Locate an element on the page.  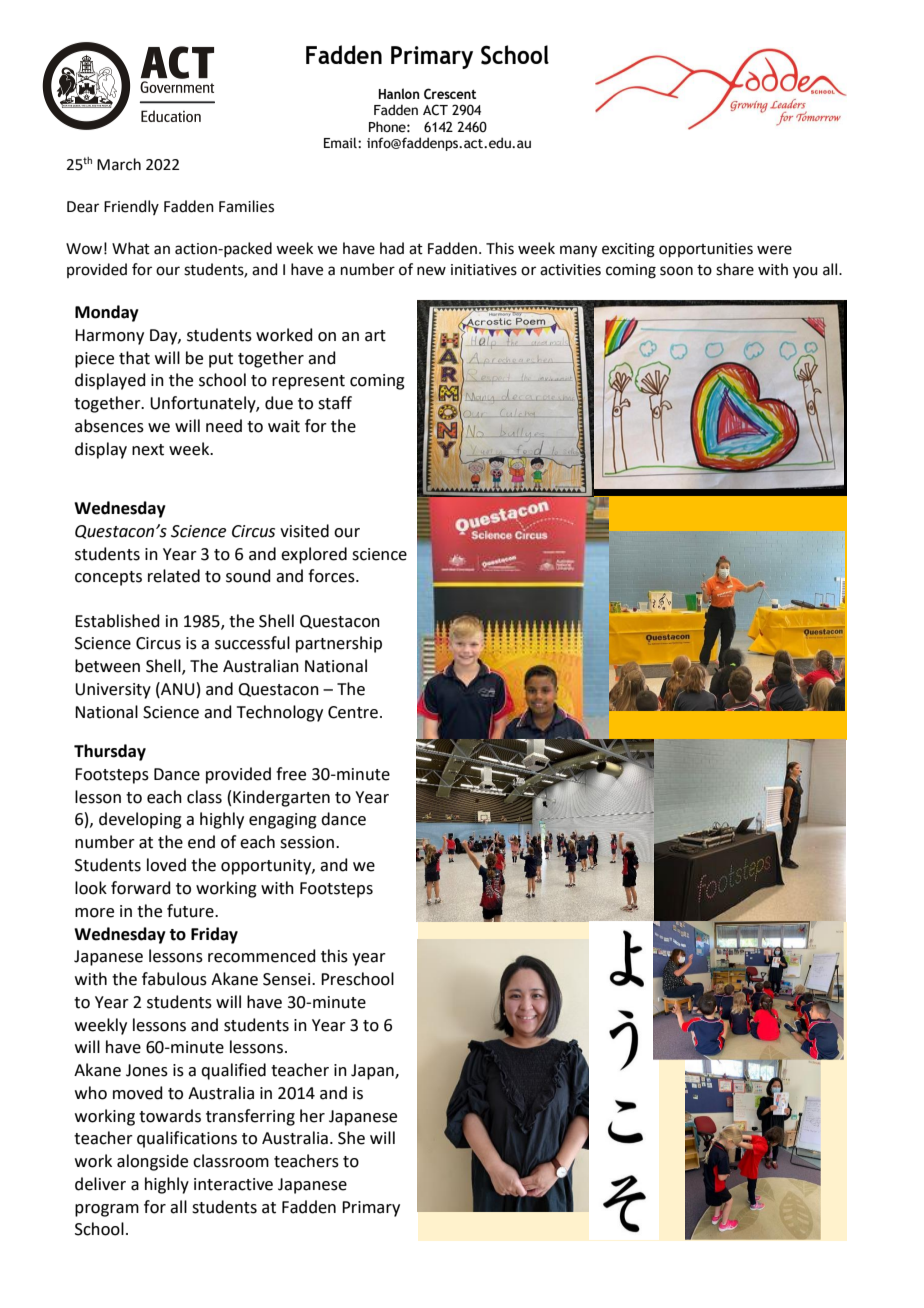
Crescent is located at coordinates (450, 94).
